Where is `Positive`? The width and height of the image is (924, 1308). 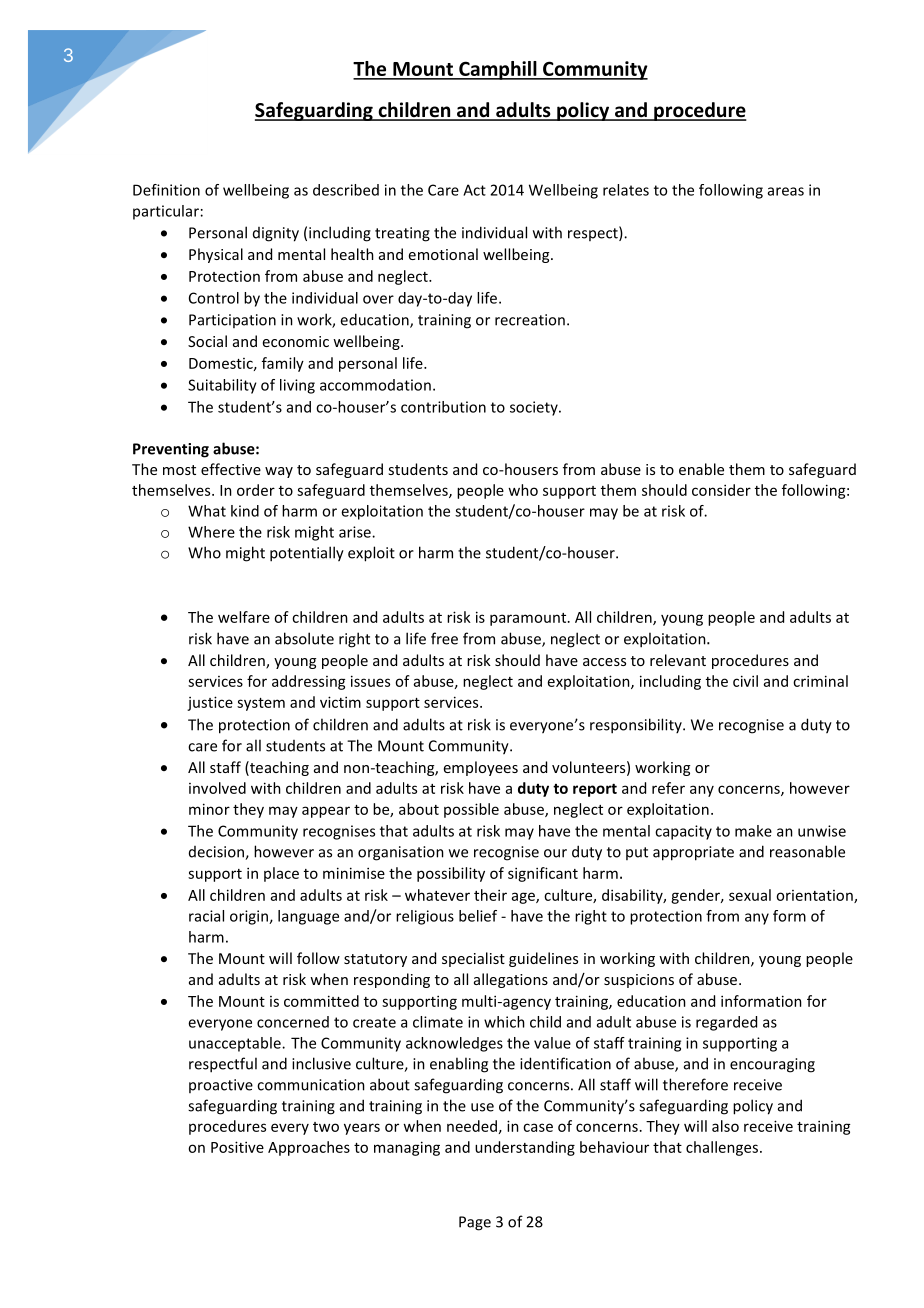
Positive is located at coordinates (237, 1147).
